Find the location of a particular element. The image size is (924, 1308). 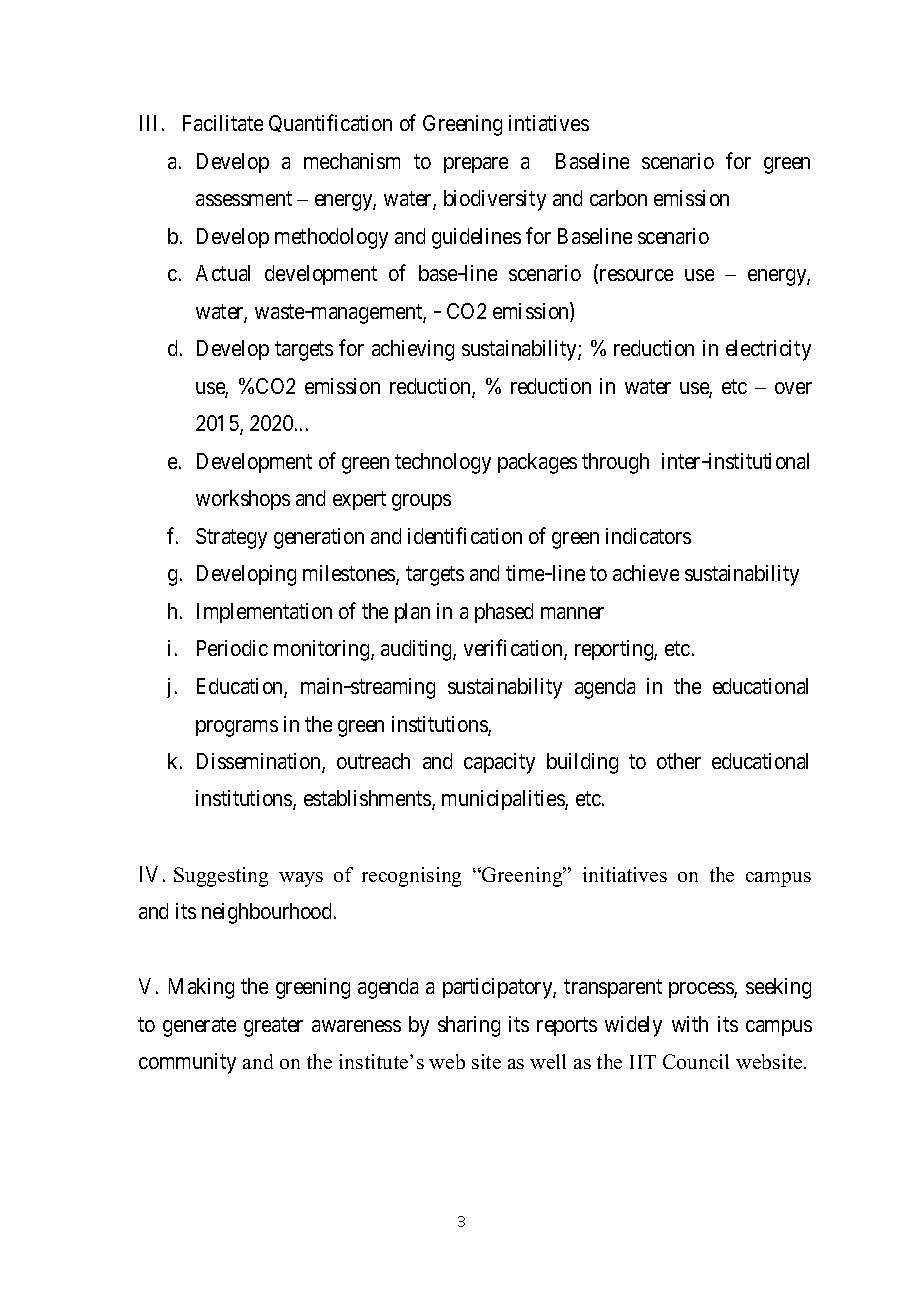

Actual is located at coordinates (223, 273).
